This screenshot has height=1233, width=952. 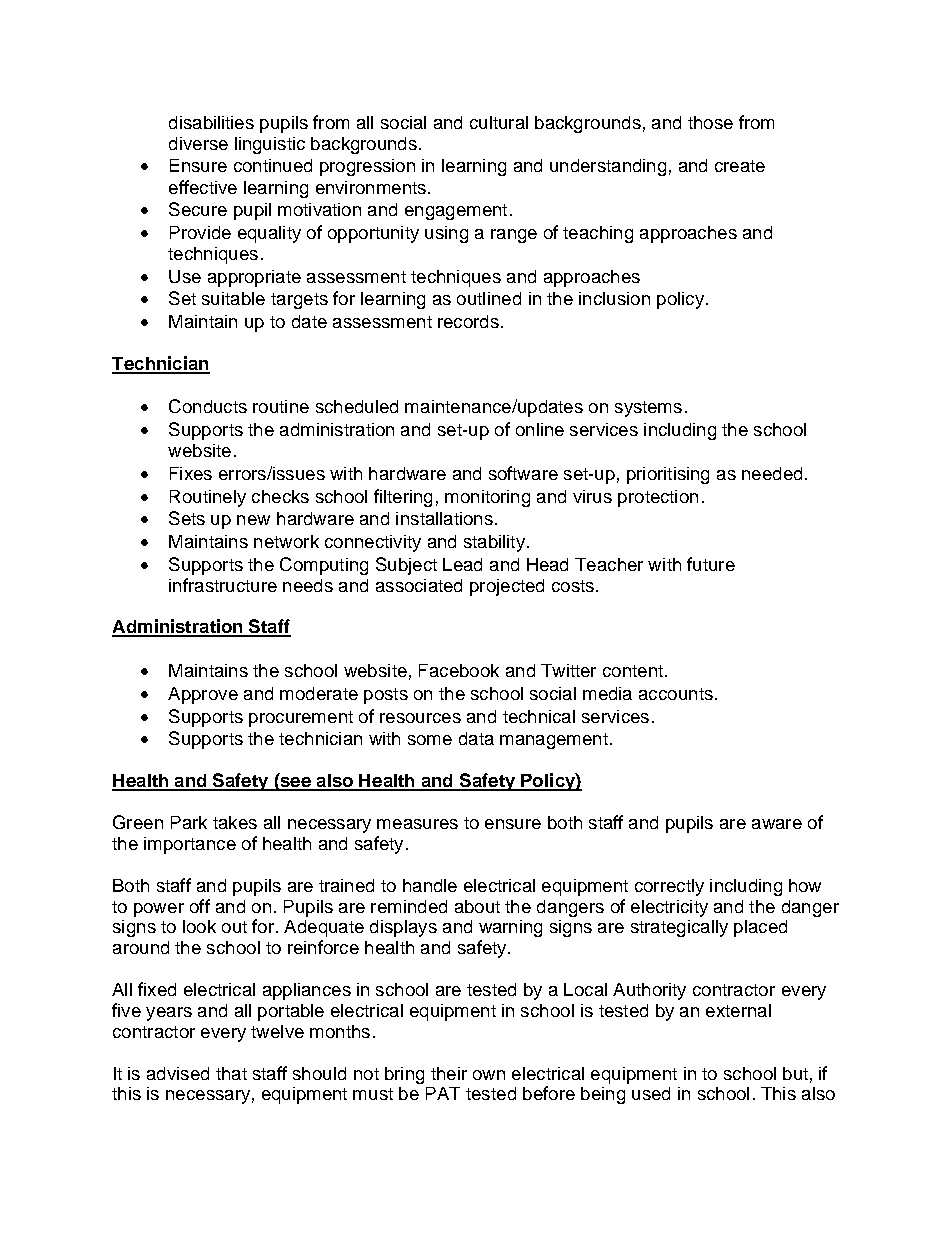 What do you see at coordinates (499, 122) in the screenshot?
I see `cultural` at bounding box center [499, 122].
